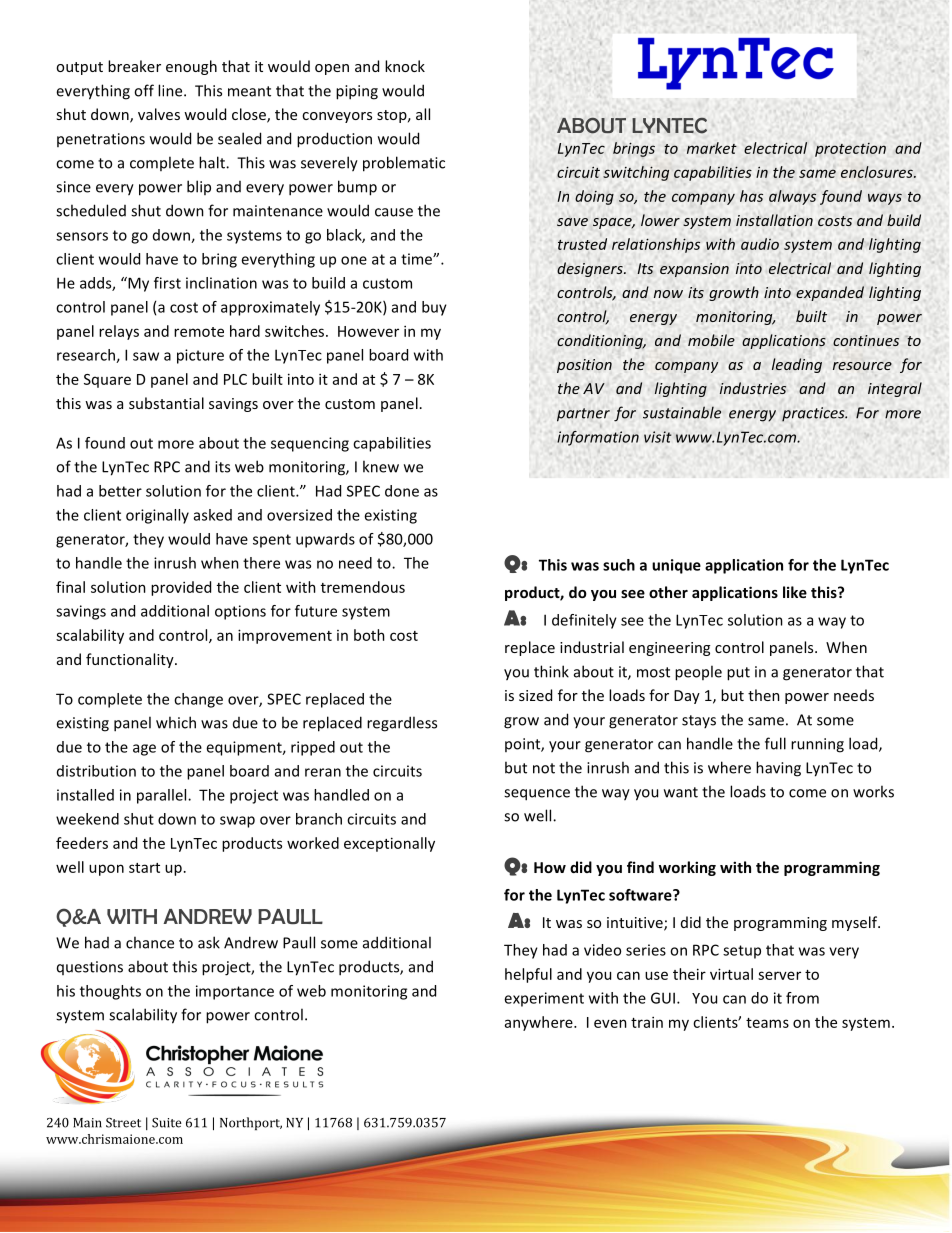 Image resolution: width=952 pixels, height=1233 pixels. I want to click on exceptionally, so click(389, 844).
